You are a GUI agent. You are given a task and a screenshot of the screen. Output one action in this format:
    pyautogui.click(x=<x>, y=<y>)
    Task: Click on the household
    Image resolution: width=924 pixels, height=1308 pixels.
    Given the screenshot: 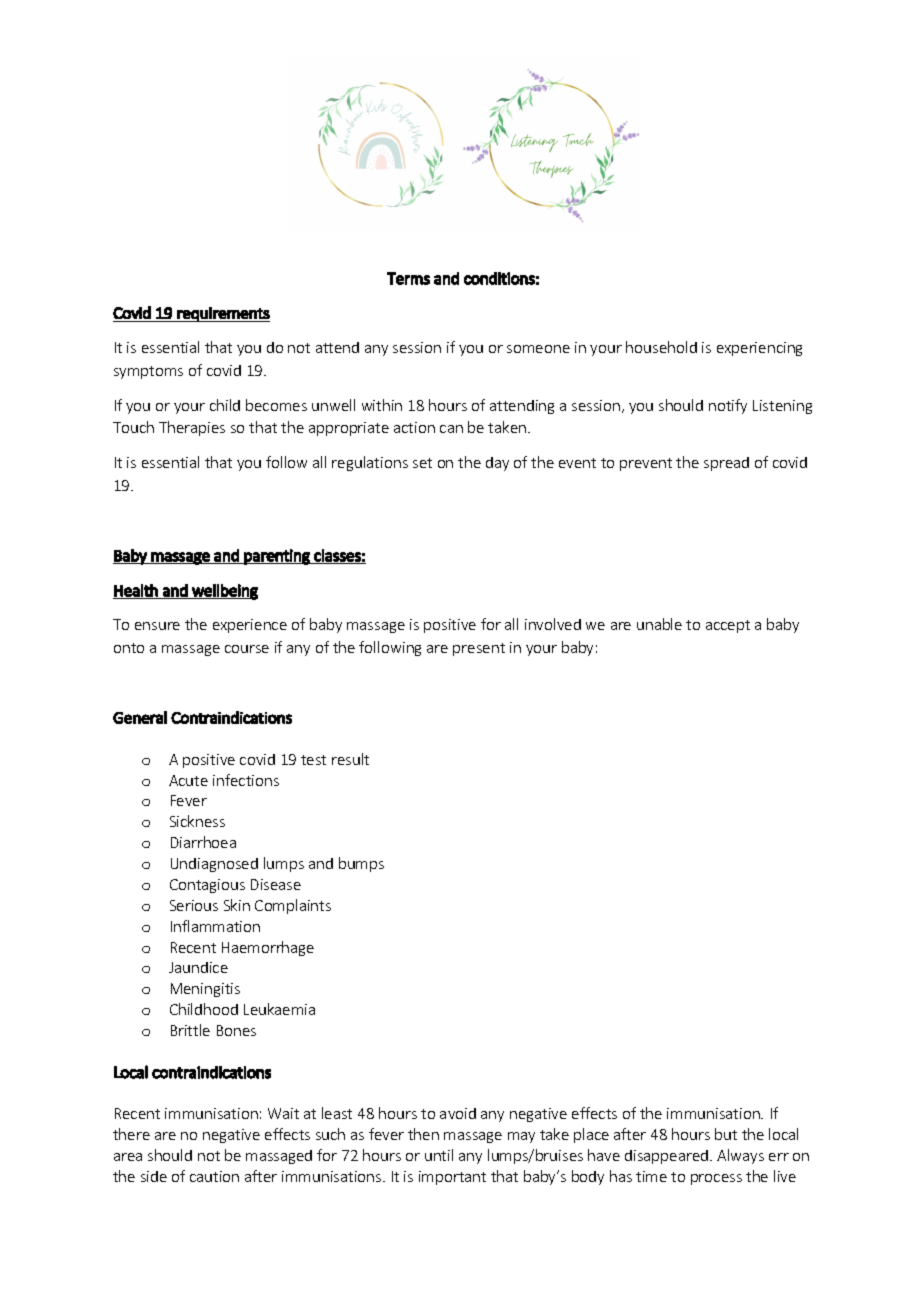 What is the action you would take?
    pyautogui.click(x=661, y=347)
